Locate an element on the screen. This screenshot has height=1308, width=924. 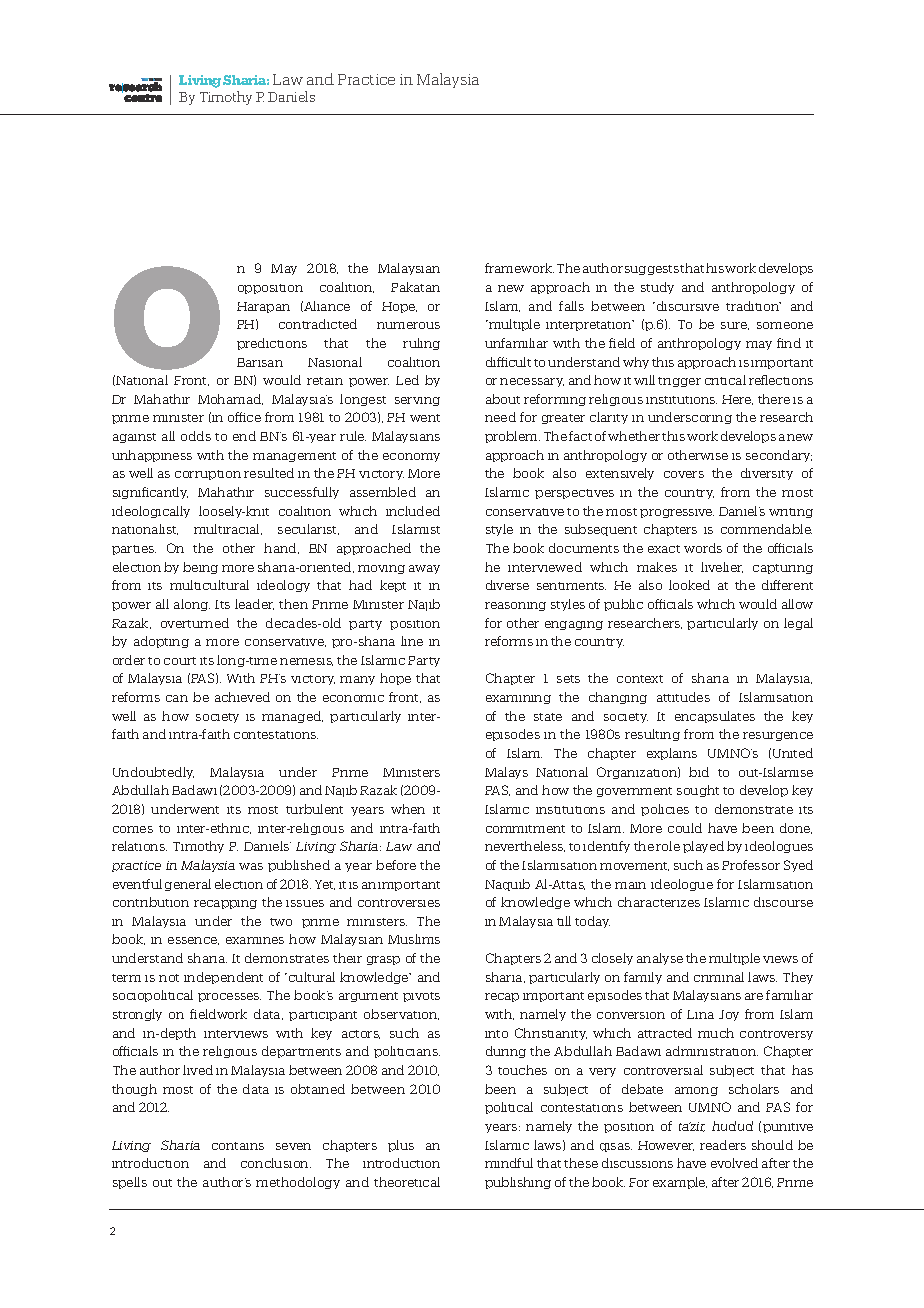
included is located at coordinates (413, 511).
